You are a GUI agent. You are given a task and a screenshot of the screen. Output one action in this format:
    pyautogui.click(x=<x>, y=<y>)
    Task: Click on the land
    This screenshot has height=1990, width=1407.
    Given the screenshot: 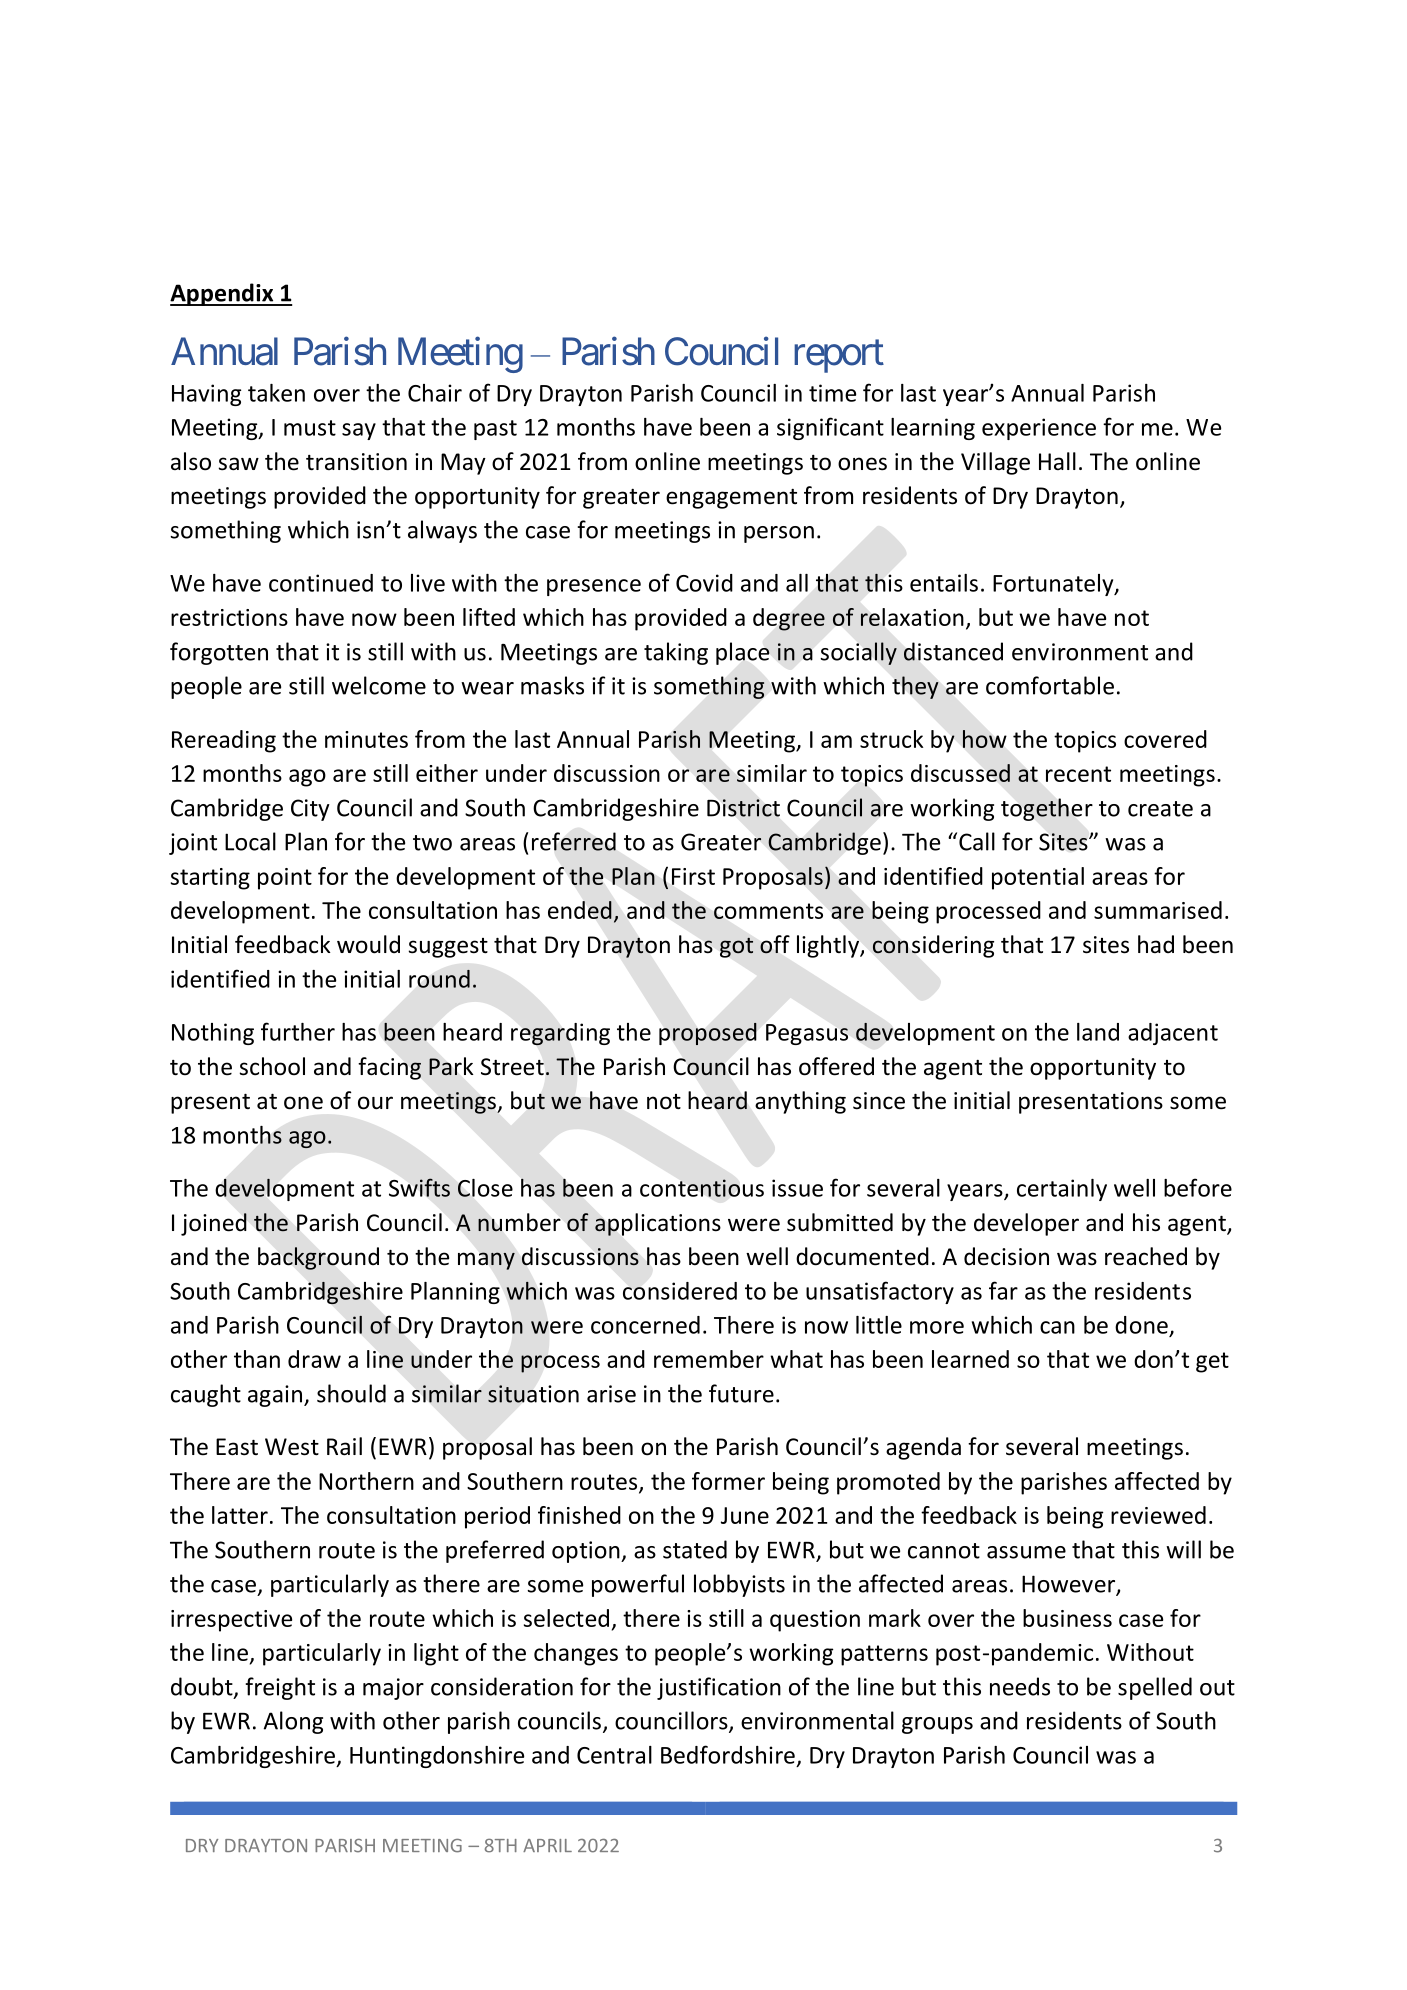 What is the action you would take?
    pyautogui.click(x=1098, y=1032)
